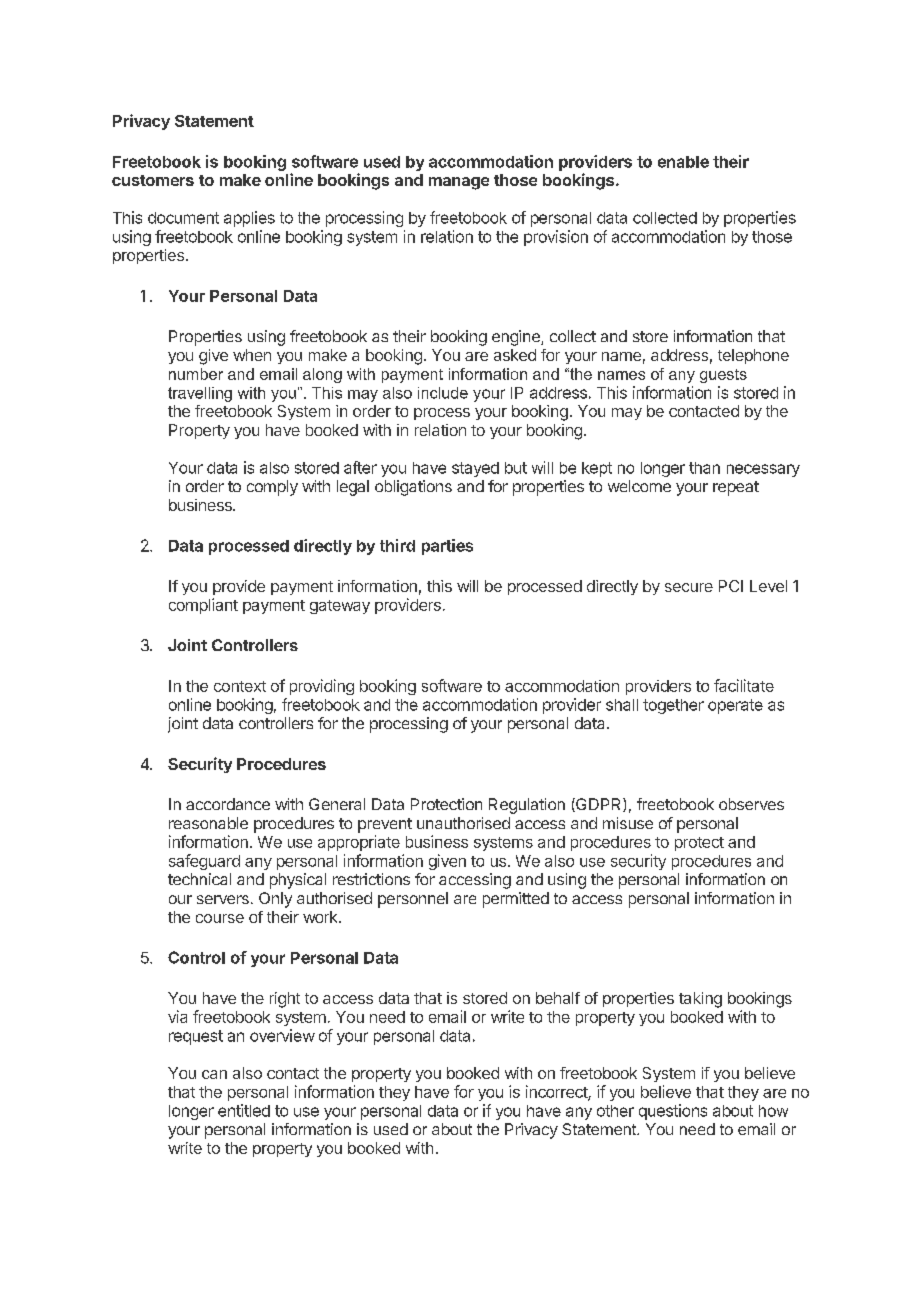 This screenshot has height=1308, width=924. Describe the element at coordinates (723, 376) in the screenshot. I see `guests` at that location.
